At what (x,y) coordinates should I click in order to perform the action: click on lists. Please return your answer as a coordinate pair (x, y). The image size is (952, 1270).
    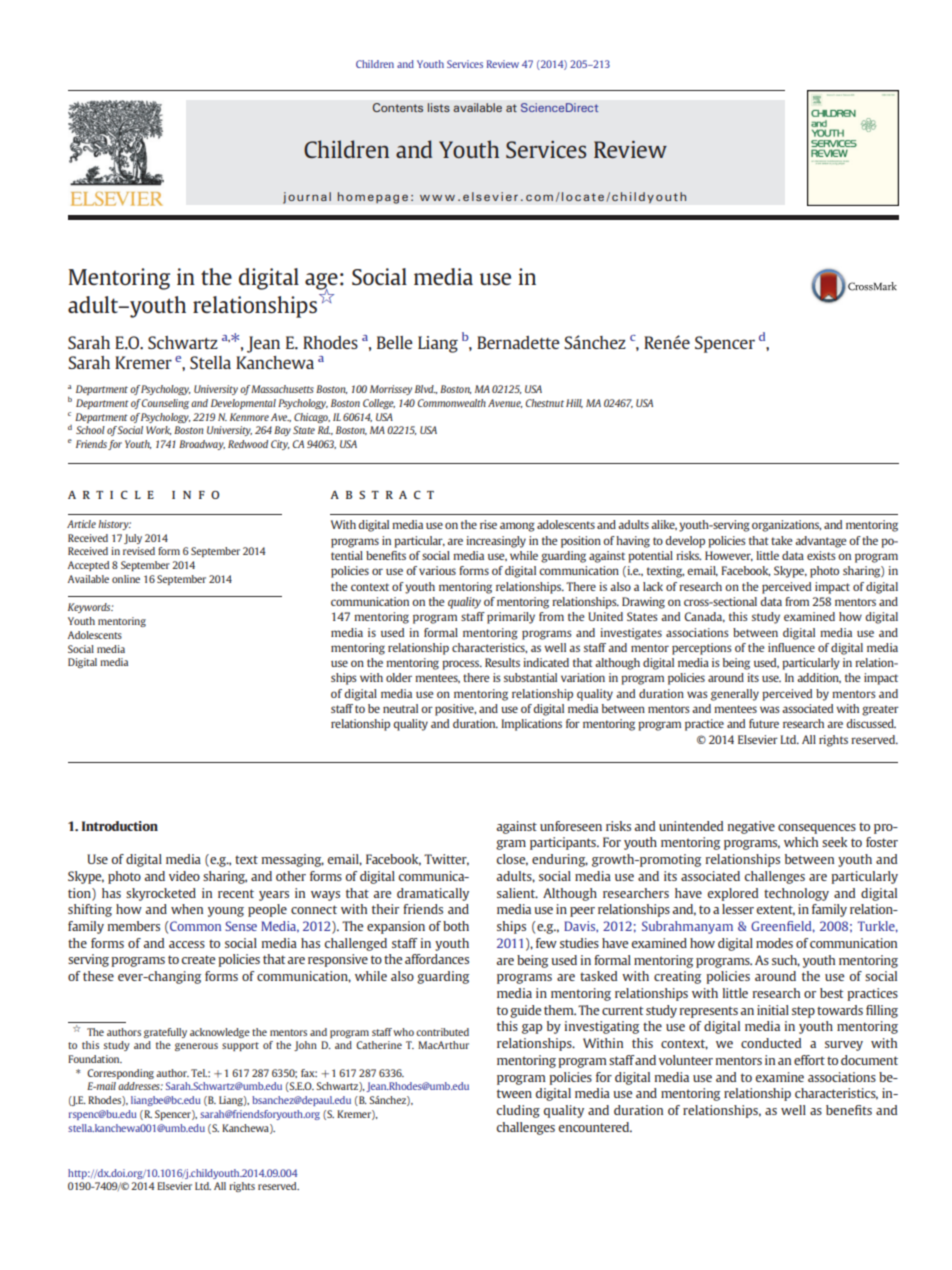
    Looking at the image, I should click on (439, 107).
